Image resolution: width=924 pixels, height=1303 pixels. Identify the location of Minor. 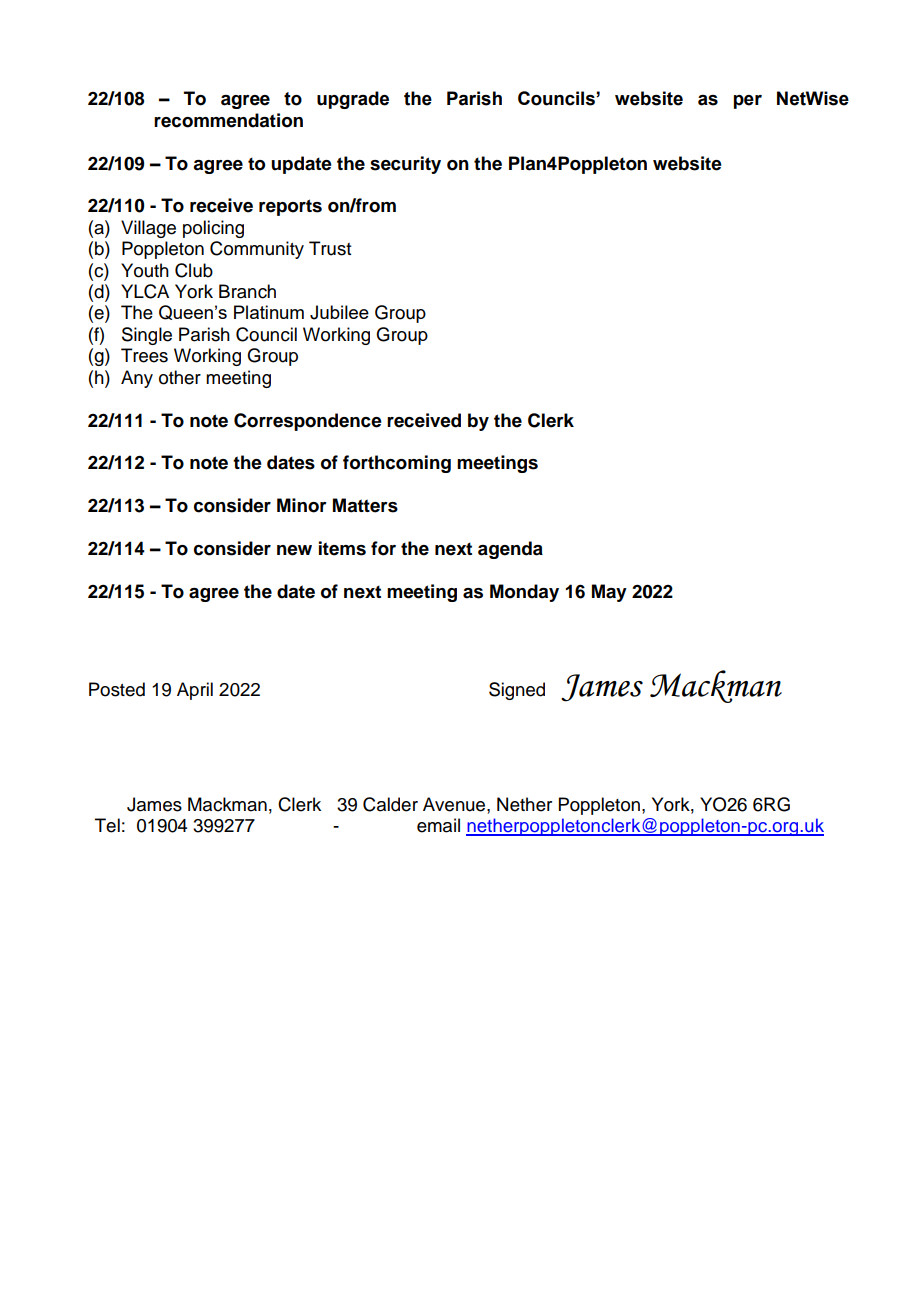
(302, 505).
